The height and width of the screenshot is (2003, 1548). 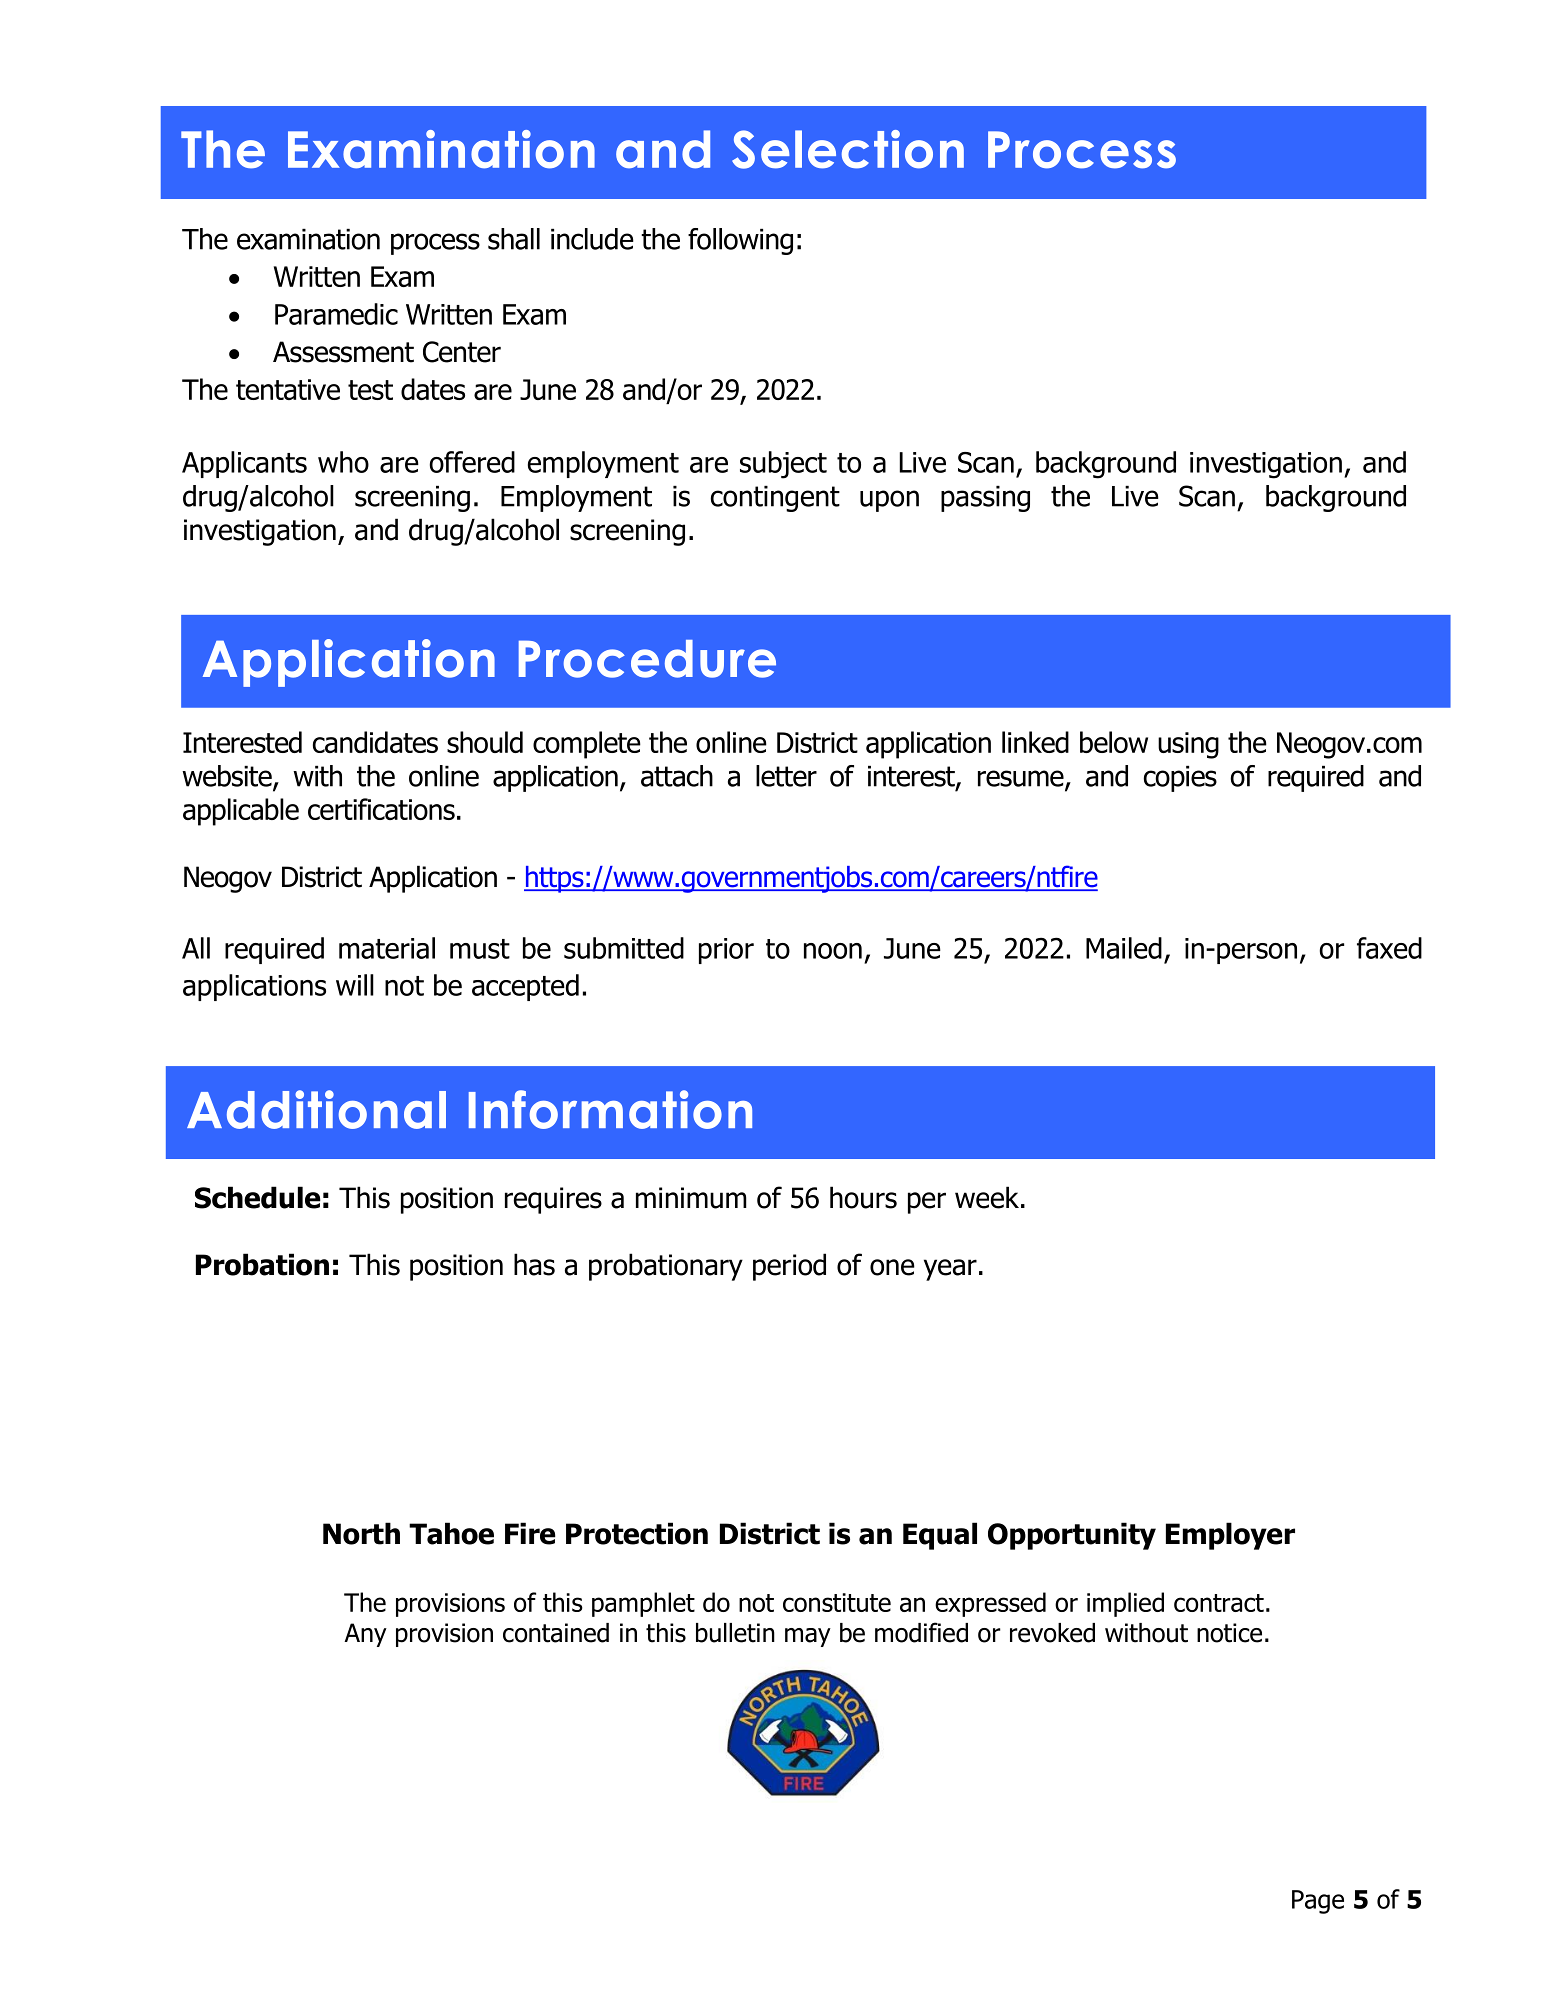 What do you see at coordinates (985, 499) in the screenshot?
I see `passing` at bounding box center [985, 499].
